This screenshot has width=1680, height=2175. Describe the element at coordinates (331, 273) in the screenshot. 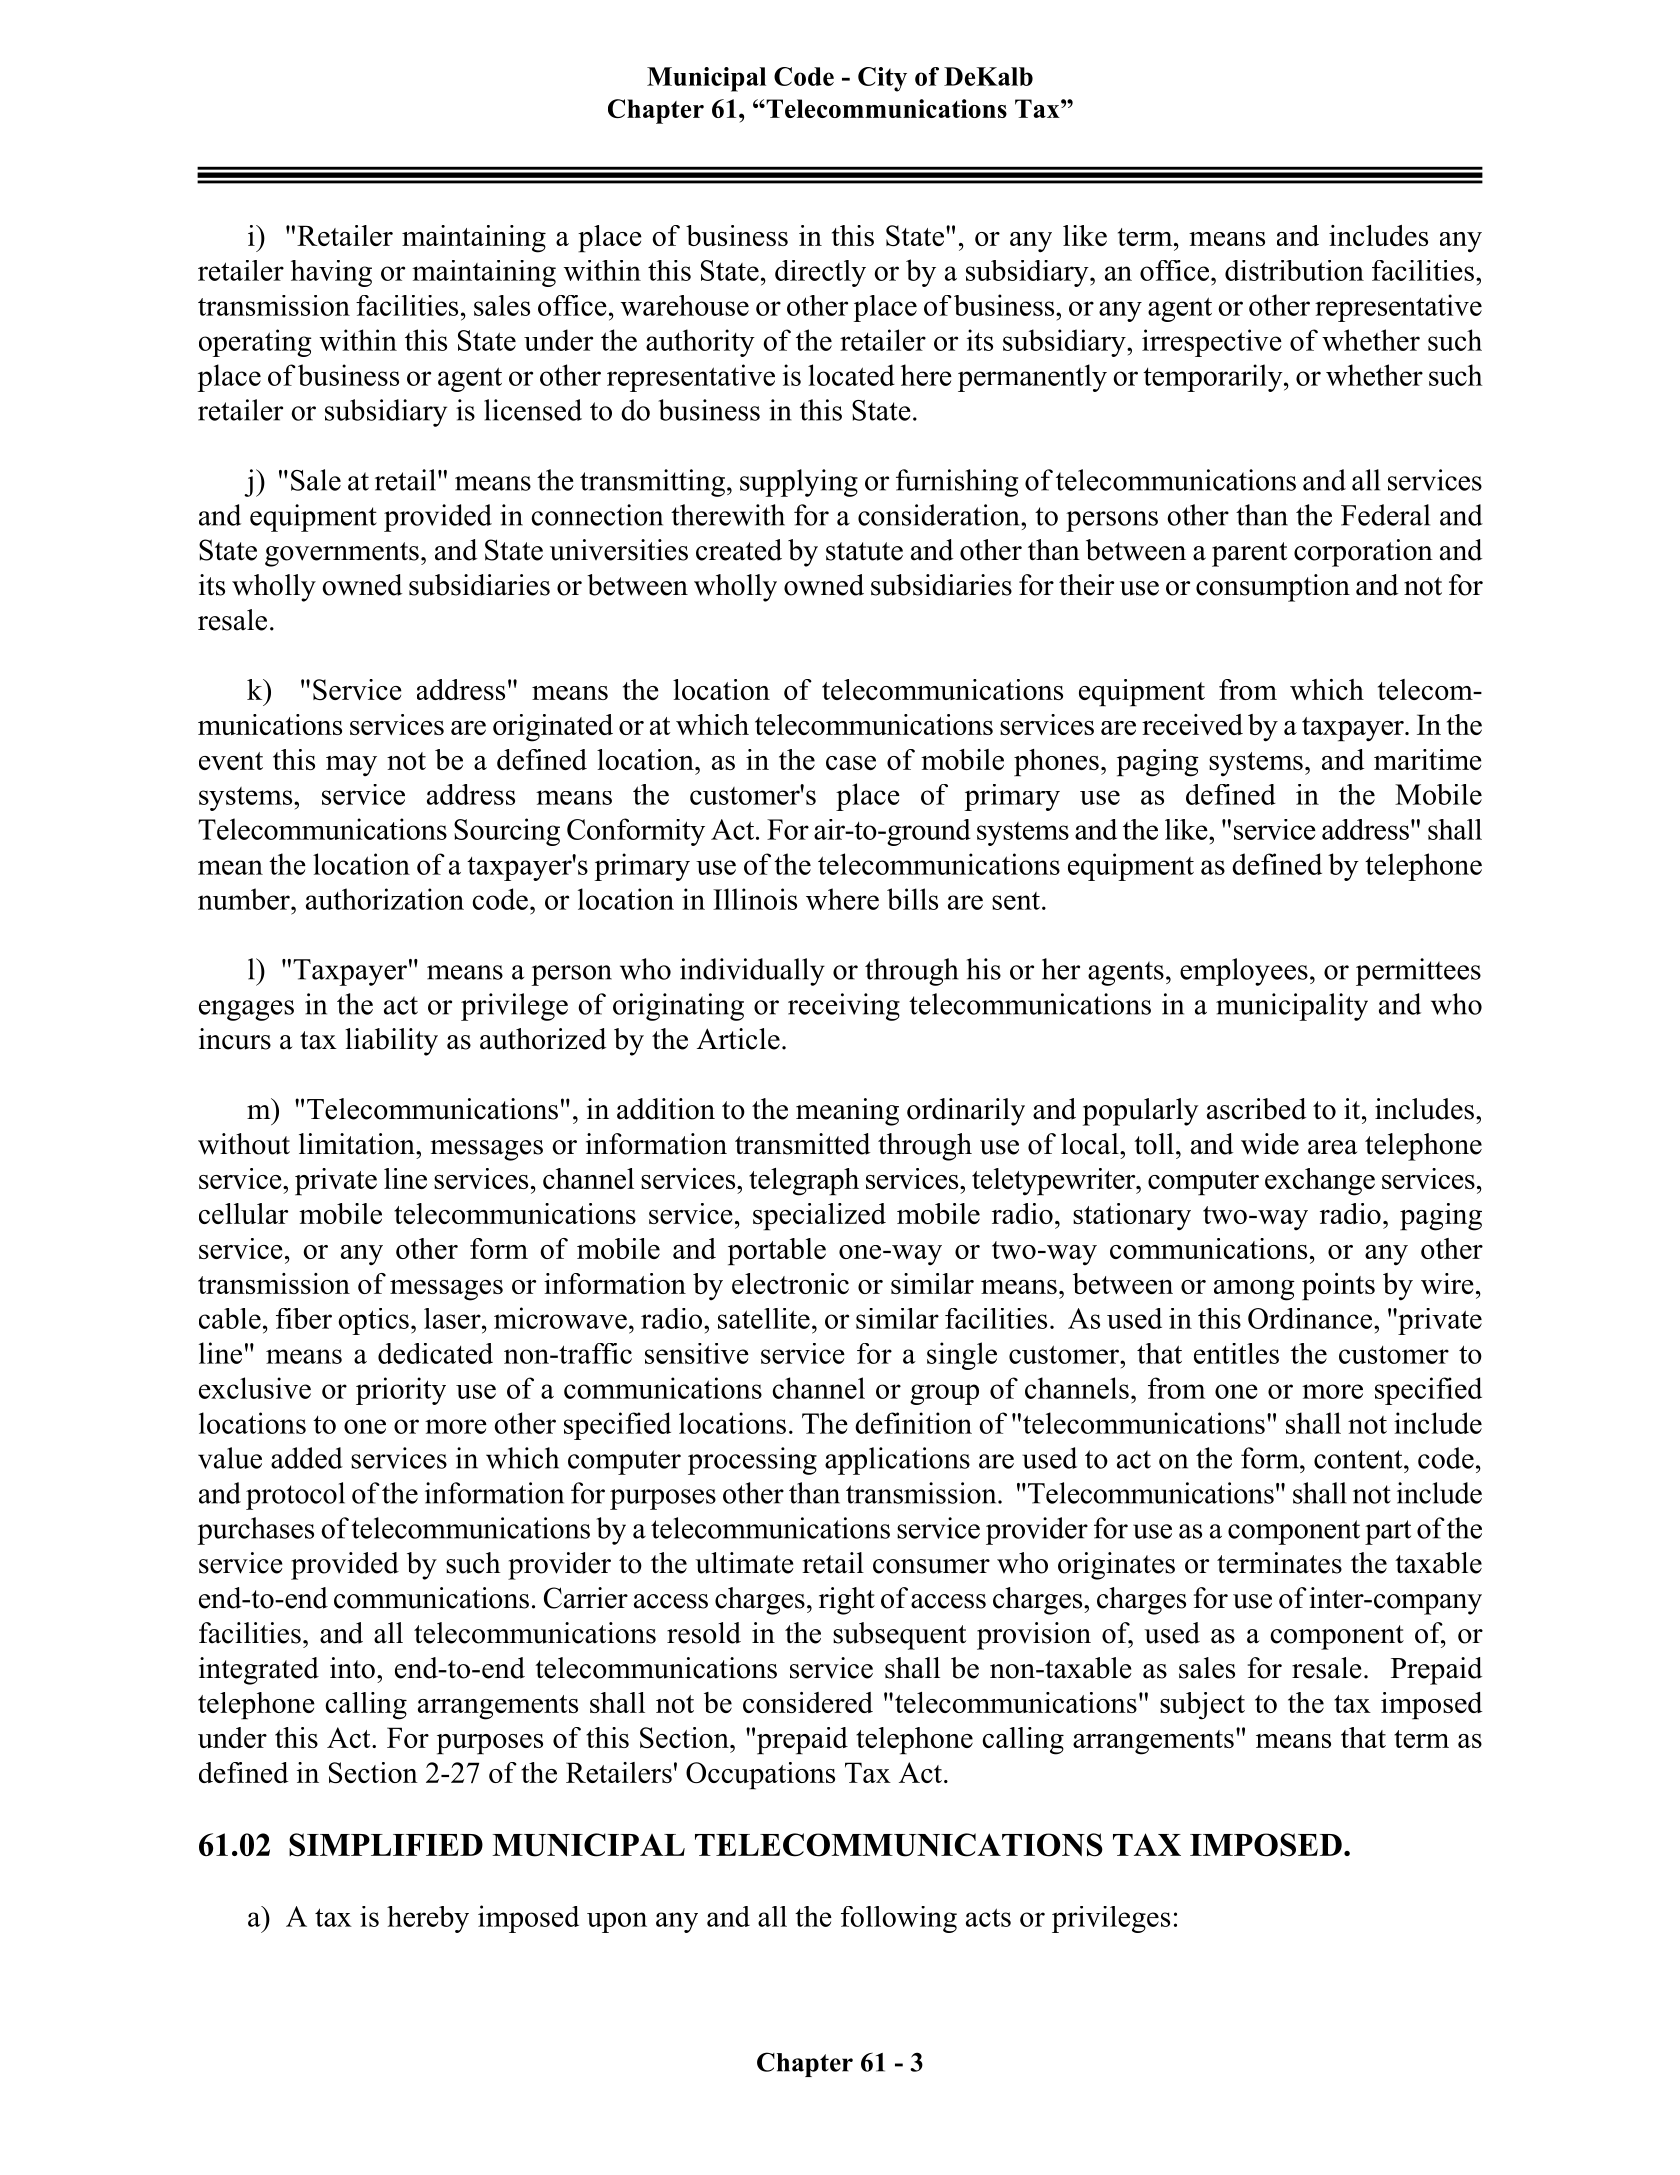

I see `having` at that location.
